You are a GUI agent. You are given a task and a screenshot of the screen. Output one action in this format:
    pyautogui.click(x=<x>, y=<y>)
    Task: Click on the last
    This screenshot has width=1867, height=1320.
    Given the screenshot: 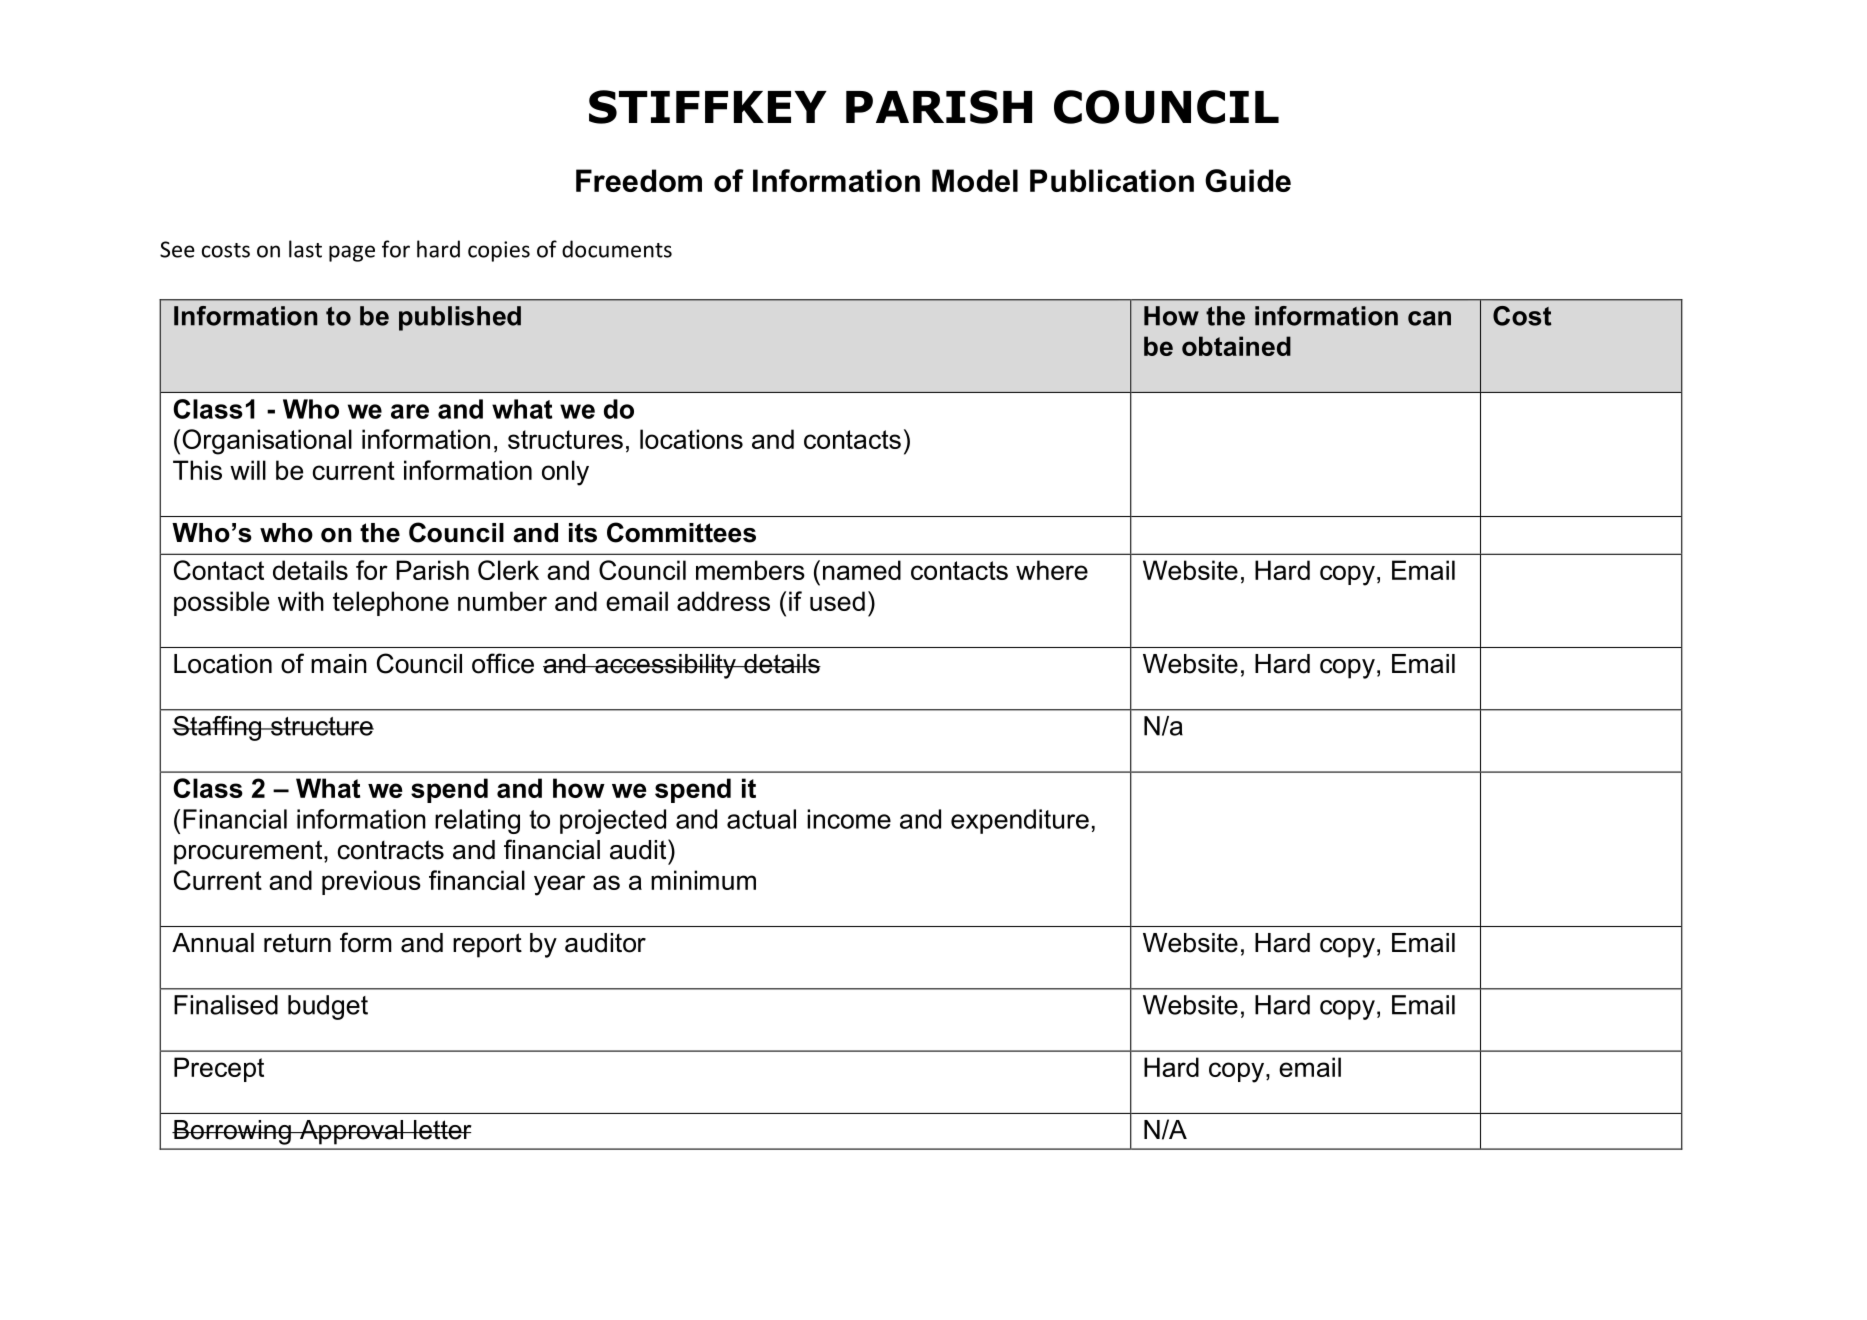 What is the action you would take?
    pyautogui.click(x=305, y=249)
